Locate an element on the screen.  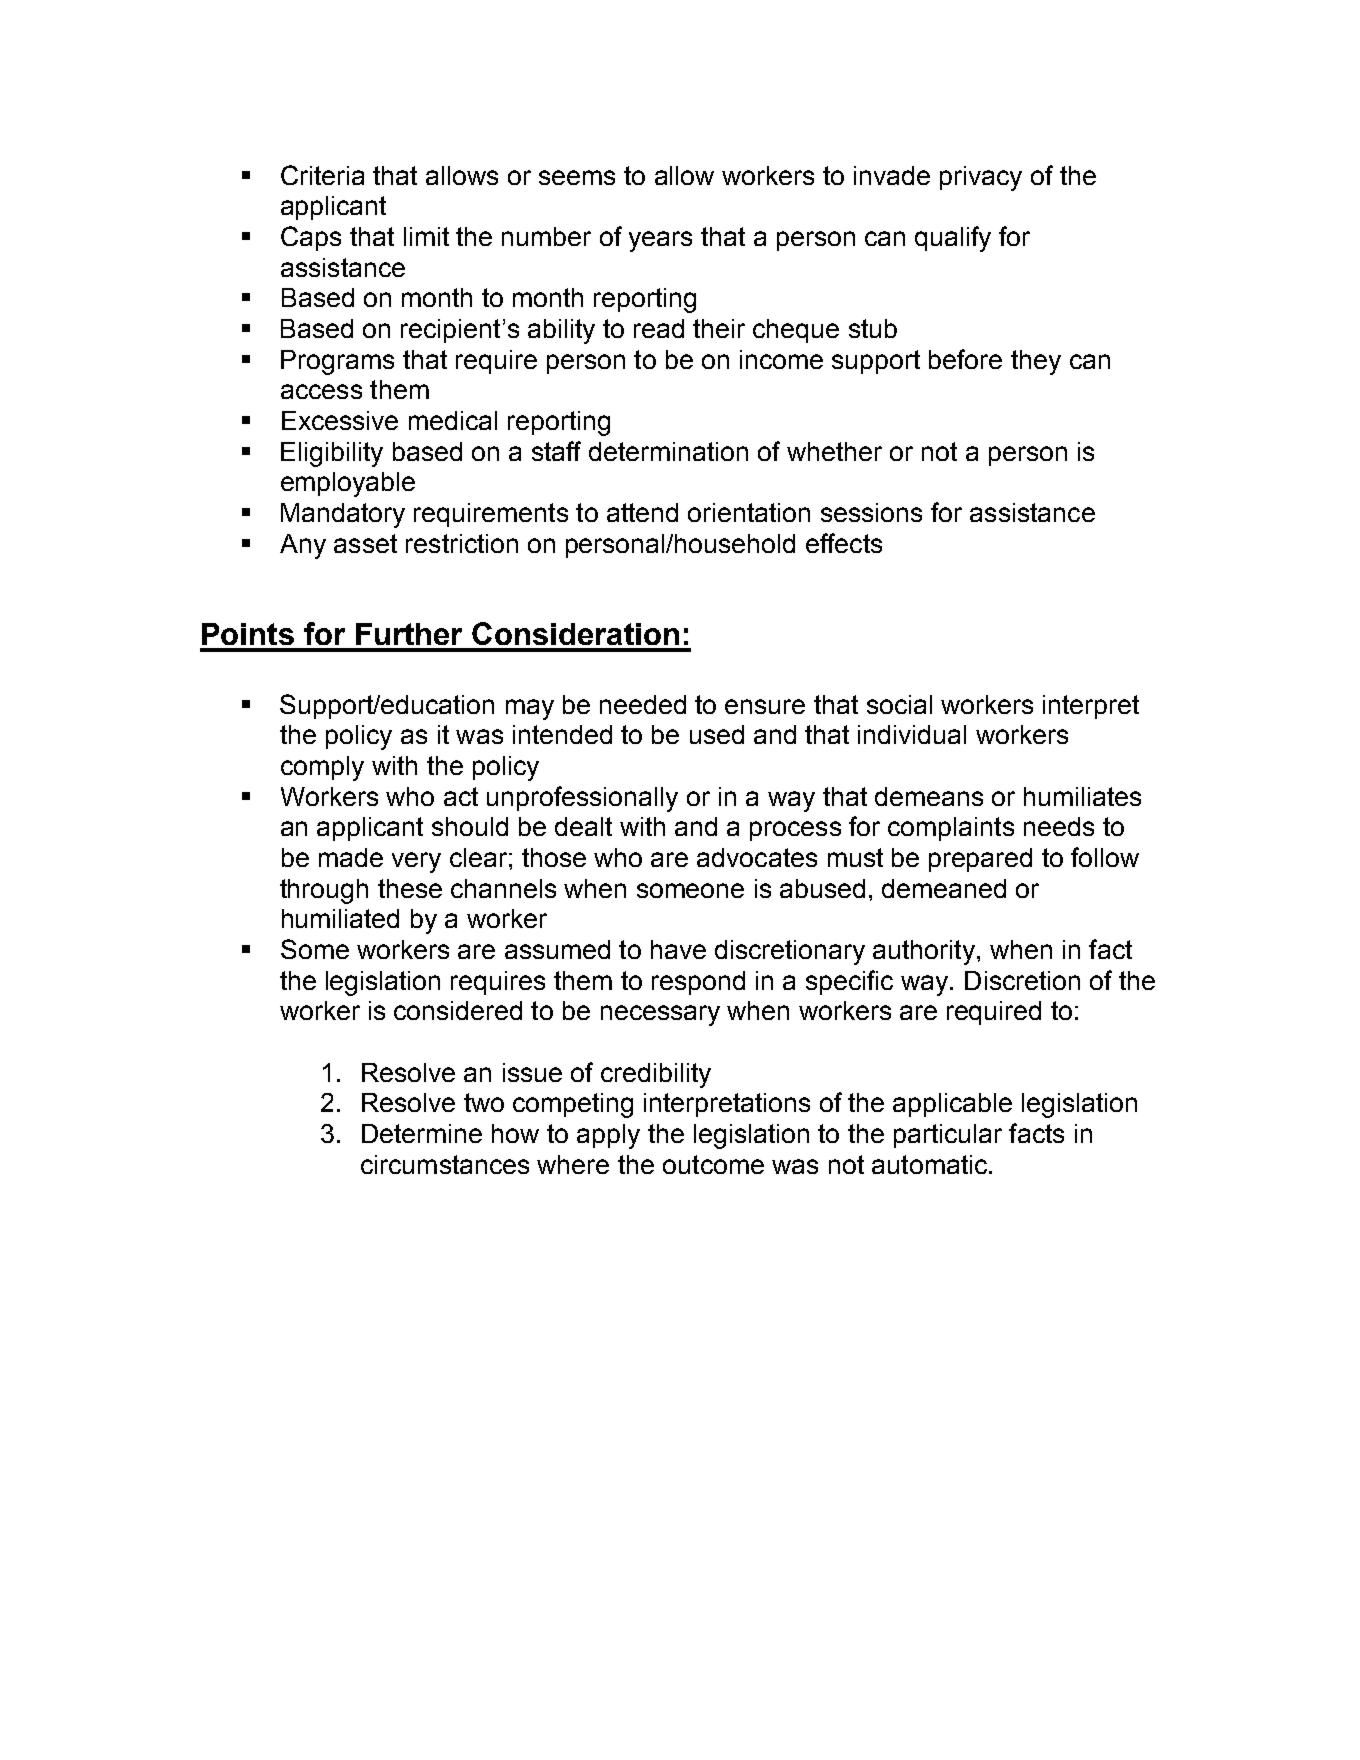
authority is located at coordinates (924, 952).
